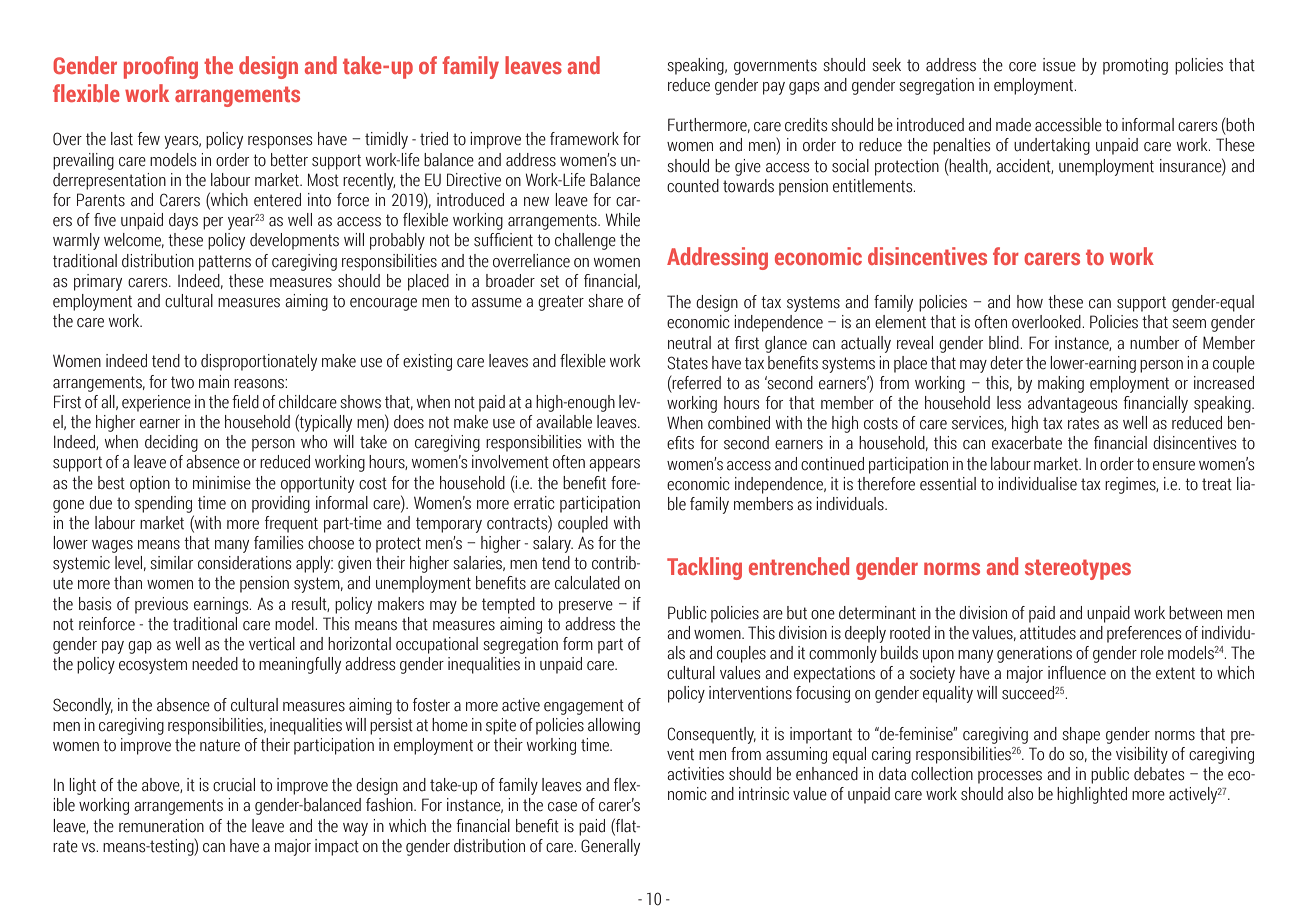 The height and width of the screenshot is (924, 1308). Describe the element at coordinates (259, 362) in the screenshot. I see `disproportionately` at that location.
